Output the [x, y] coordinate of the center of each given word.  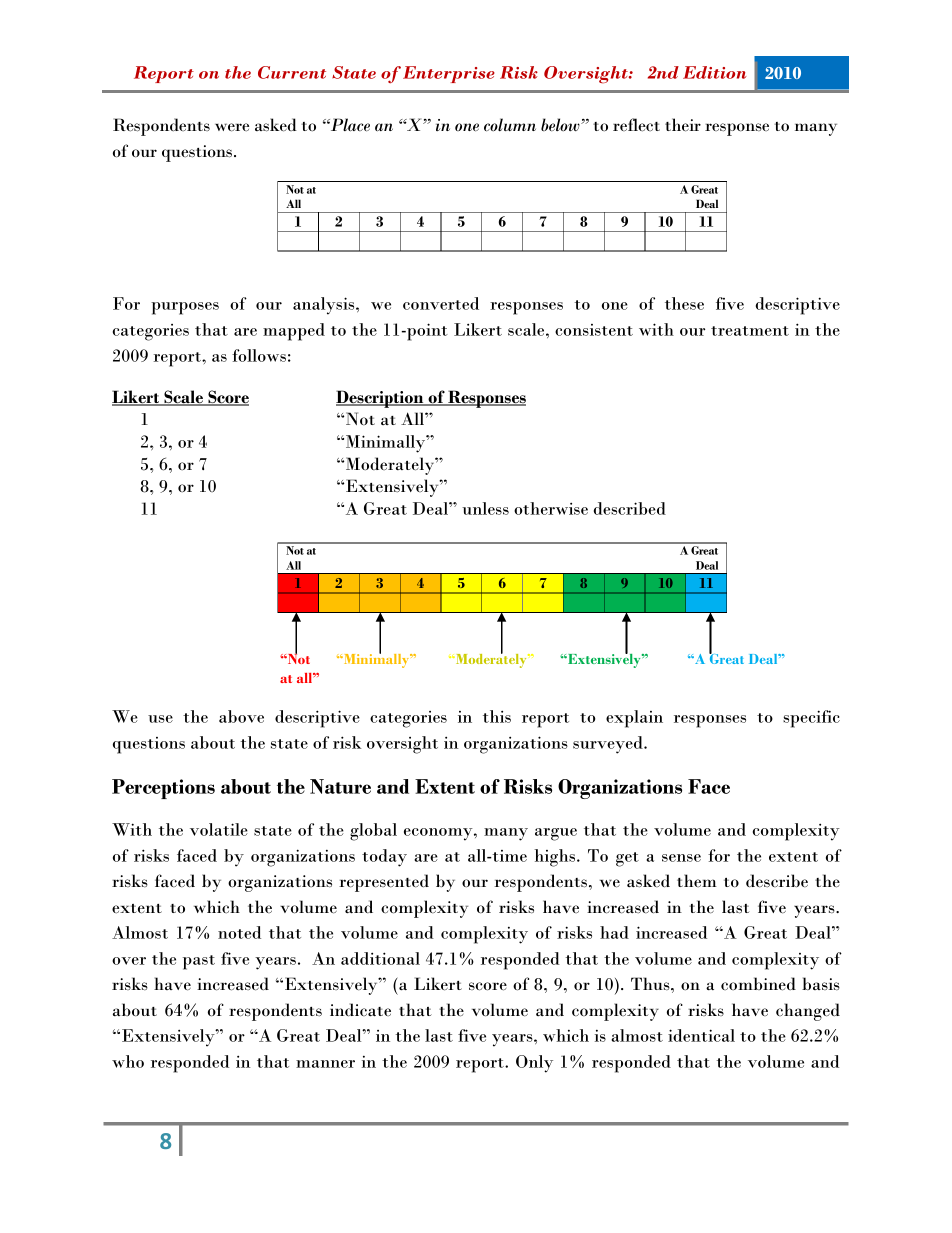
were [232, 127]
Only [534, 1064]
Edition [715, 72]
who [128, 1061]
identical [701, 1035]
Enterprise [449, 74]
